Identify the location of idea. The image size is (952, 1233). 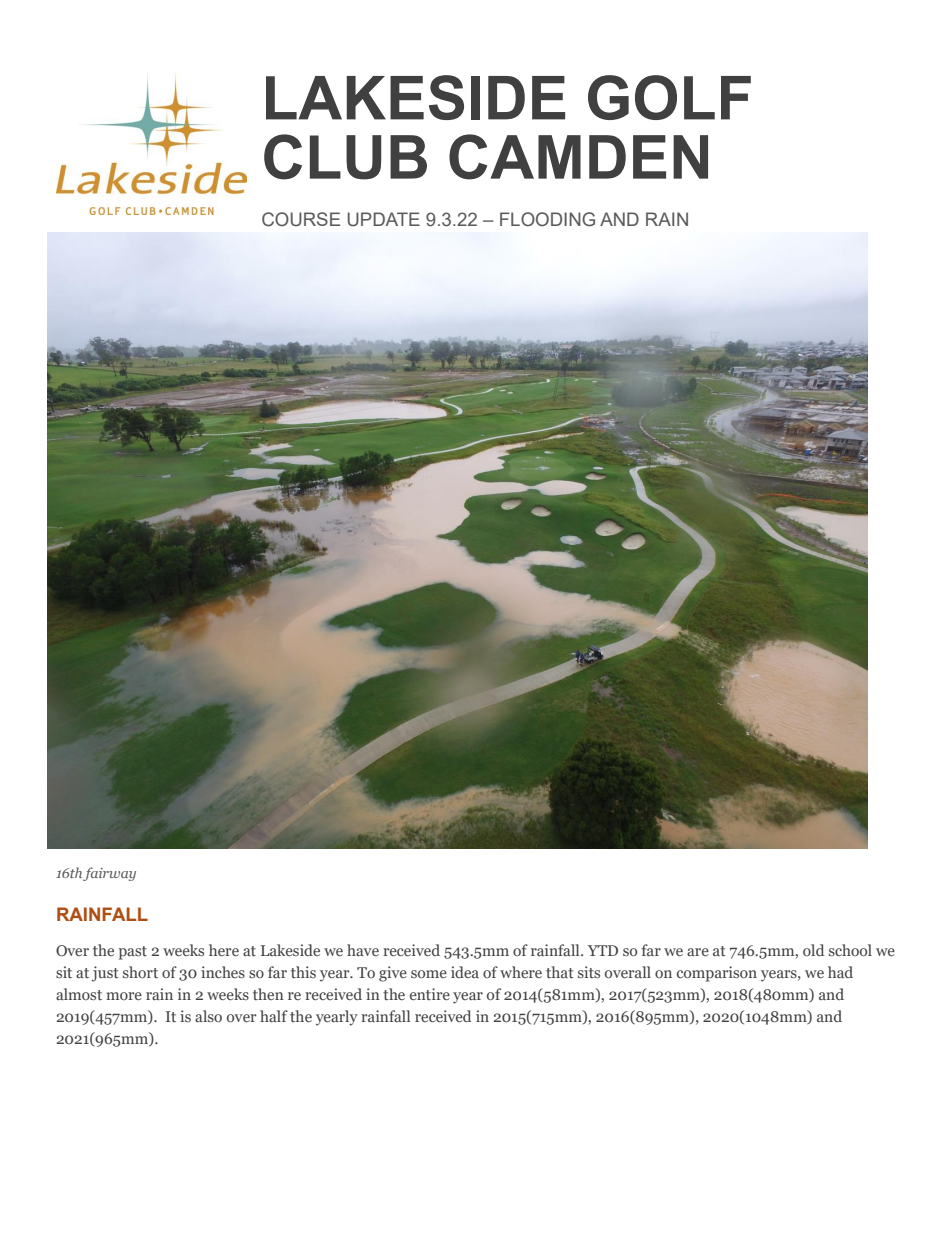
(465, 972).
